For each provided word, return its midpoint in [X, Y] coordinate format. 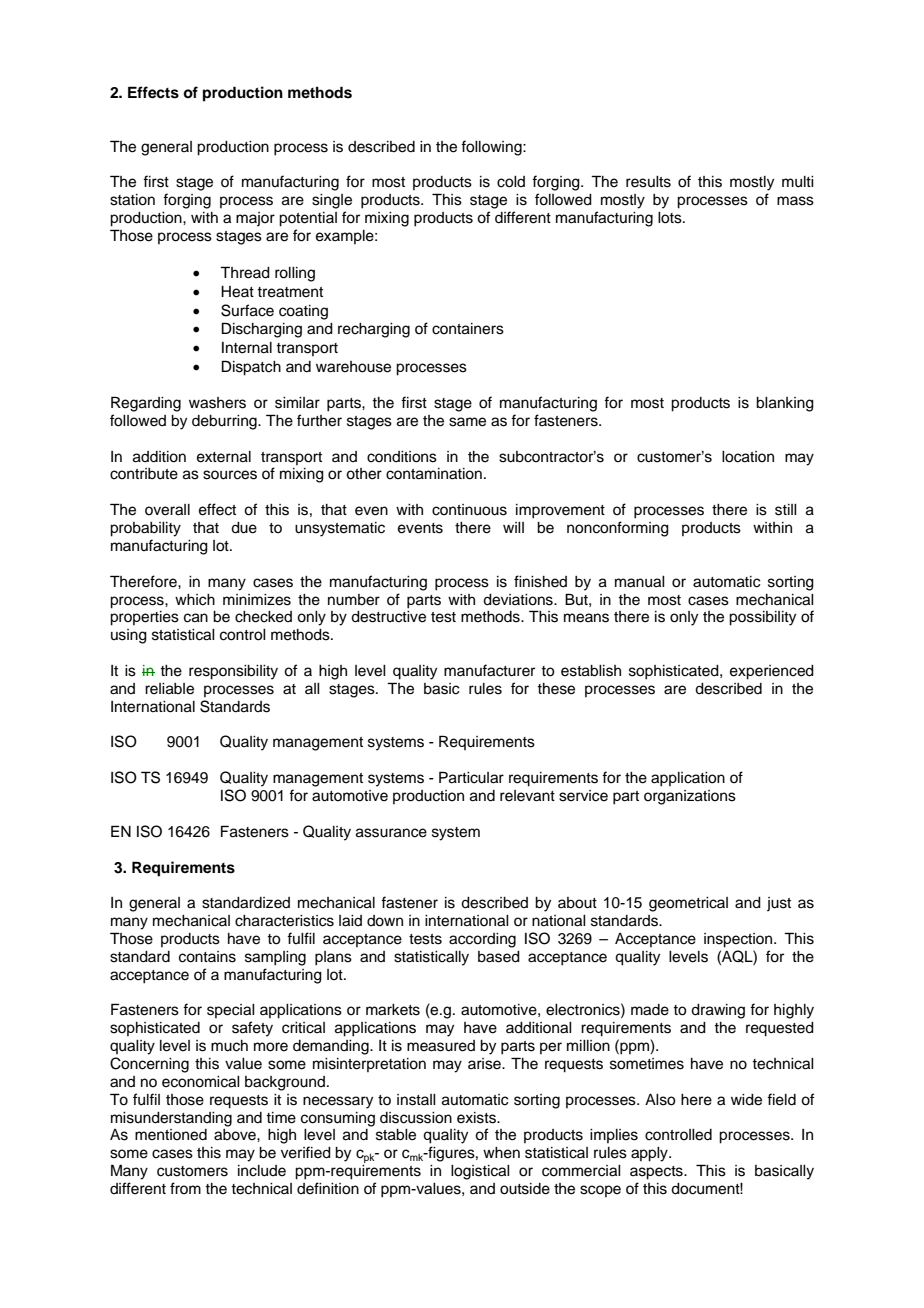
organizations [690, 797]
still [786, 510]
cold [511, 182]
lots [671, 218]
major [255, 219]
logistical [480, 1172]
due [244, 528]
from [185, 1188]
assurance [391, 833]
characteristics [284, 921]
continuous [469, 510]
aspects [657, 1173]
